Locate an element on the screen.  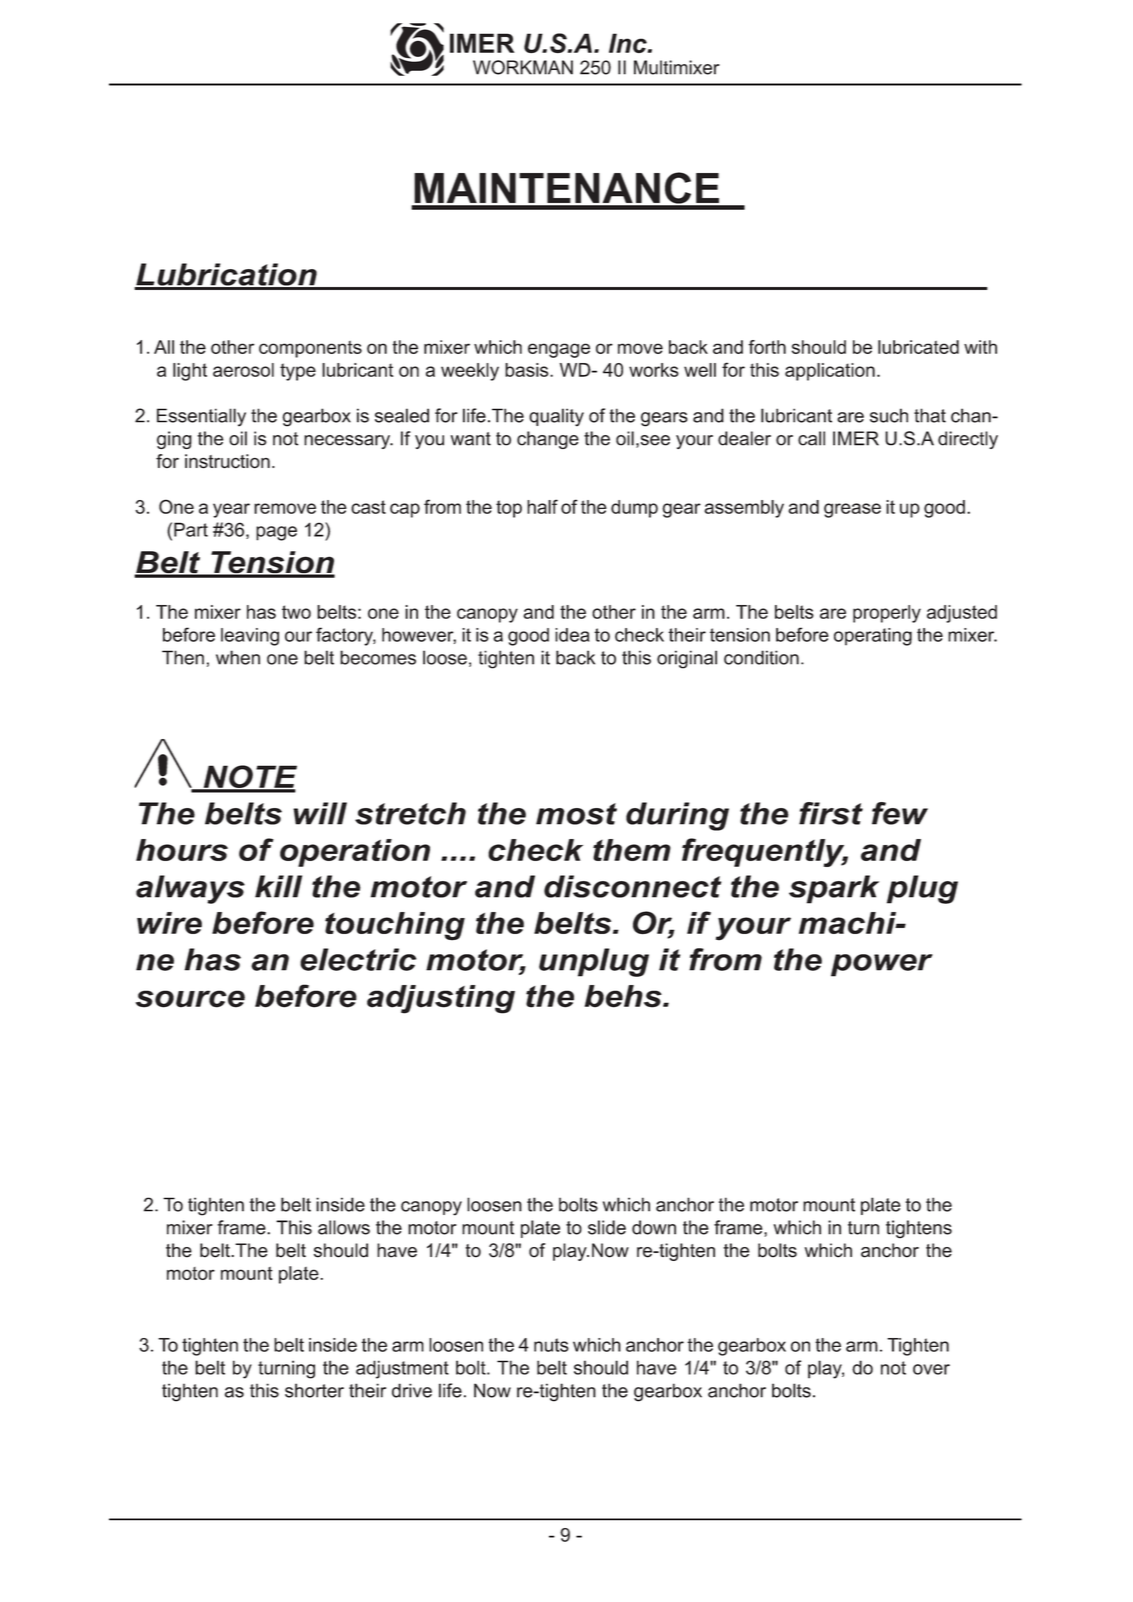
power is located at coordinates (882, 965).
